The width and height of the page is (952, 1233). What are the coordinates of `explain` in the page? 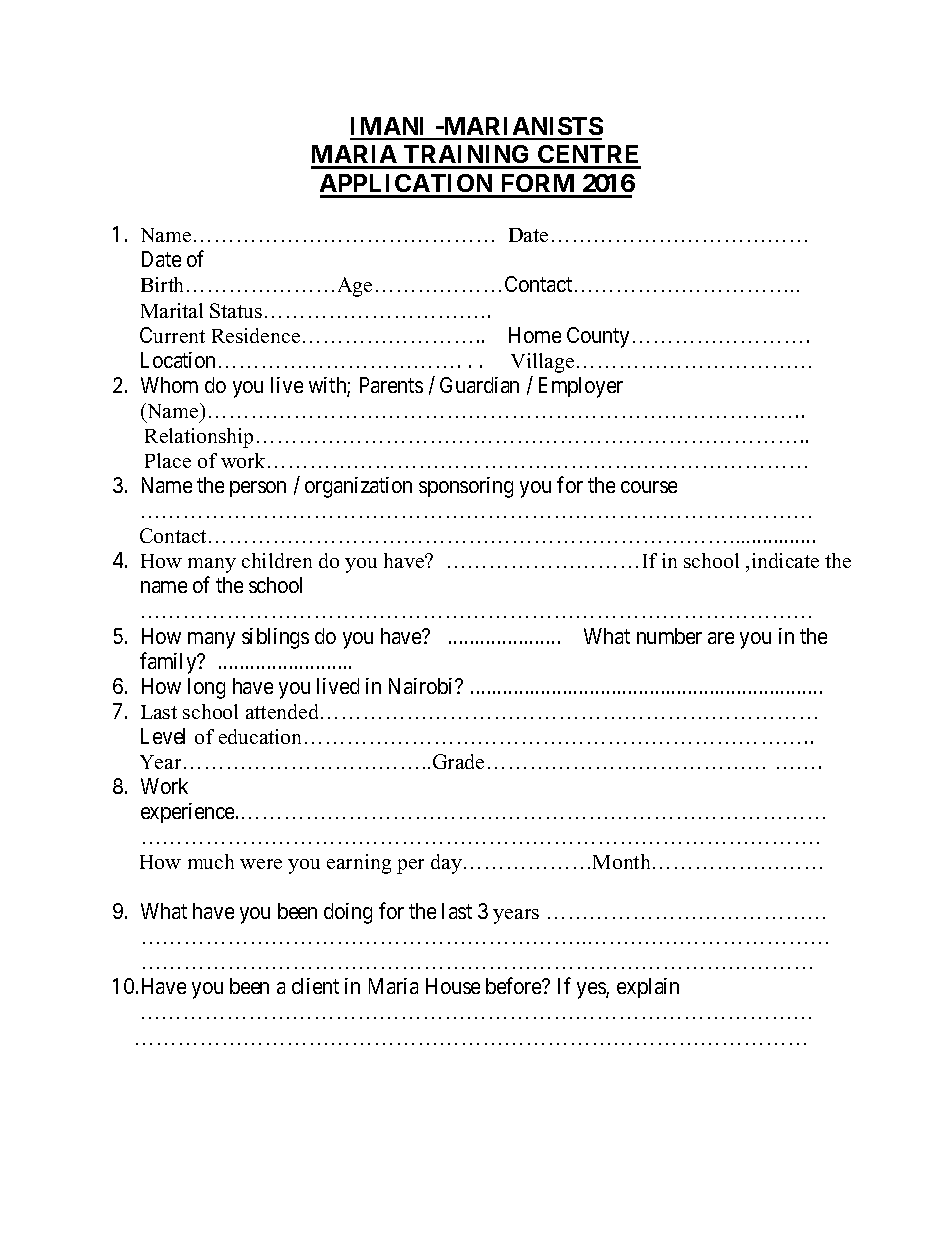 It's located at (648, 988).
